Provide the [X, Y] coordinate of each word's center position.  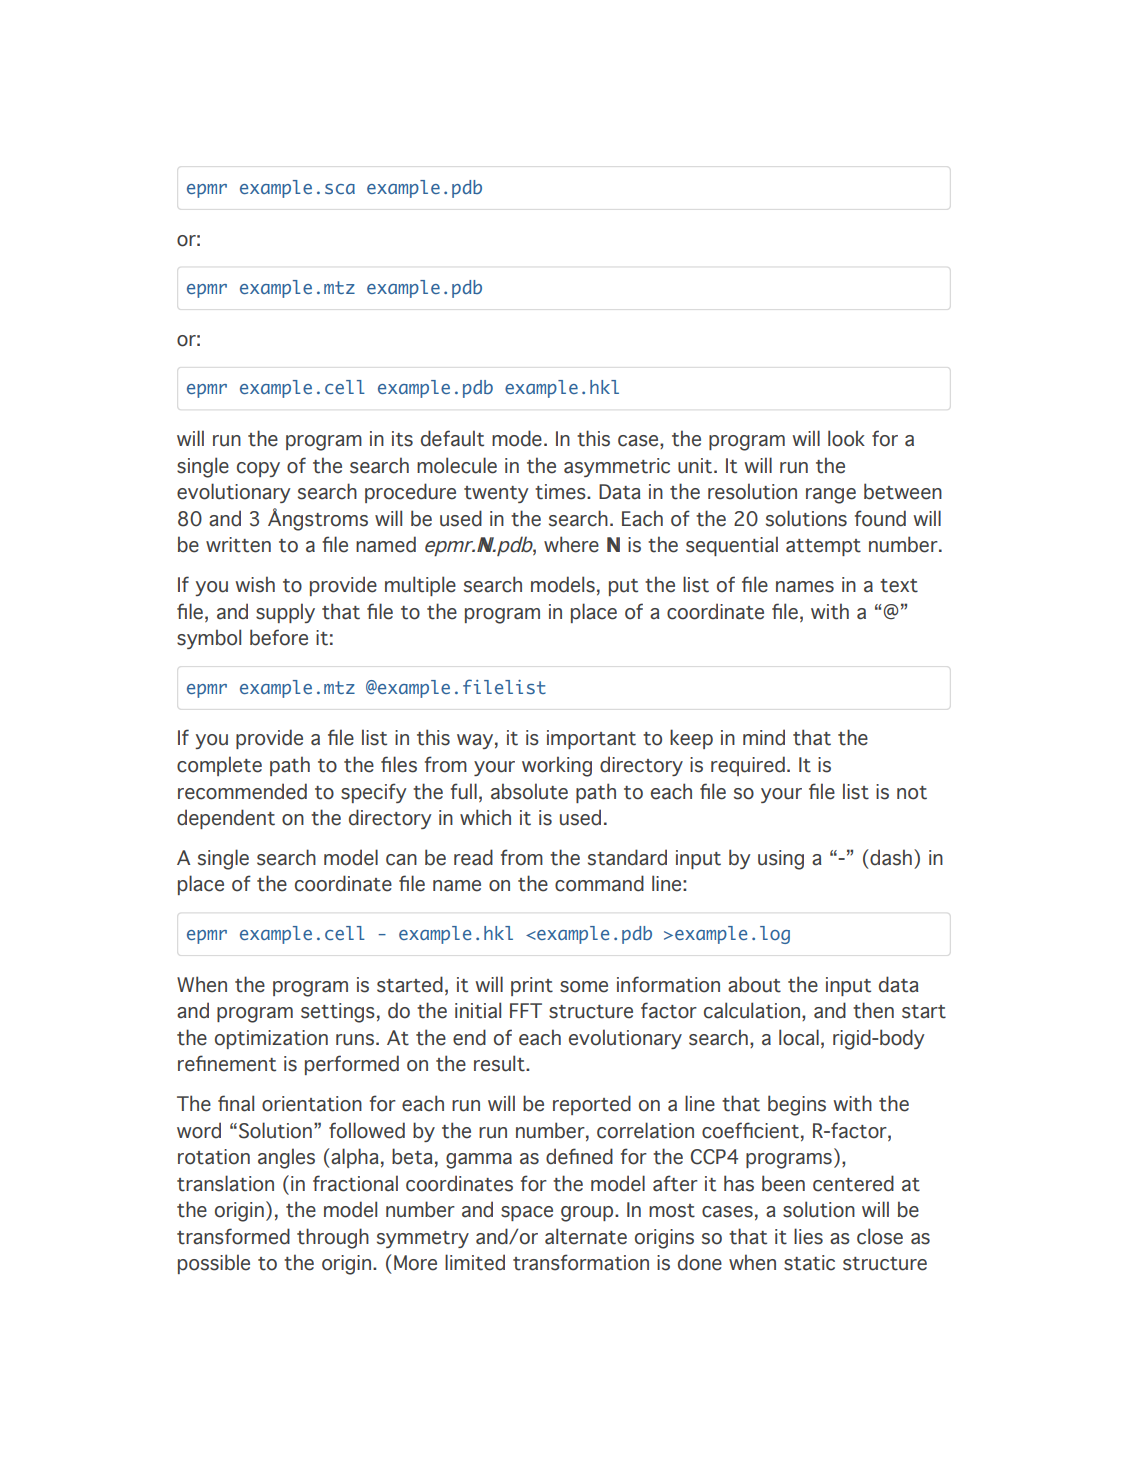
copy [258, 469]
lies [808, 1236]
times [561, 492]
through [333, 1238]
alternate [586, 1236]
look [846, 438]
